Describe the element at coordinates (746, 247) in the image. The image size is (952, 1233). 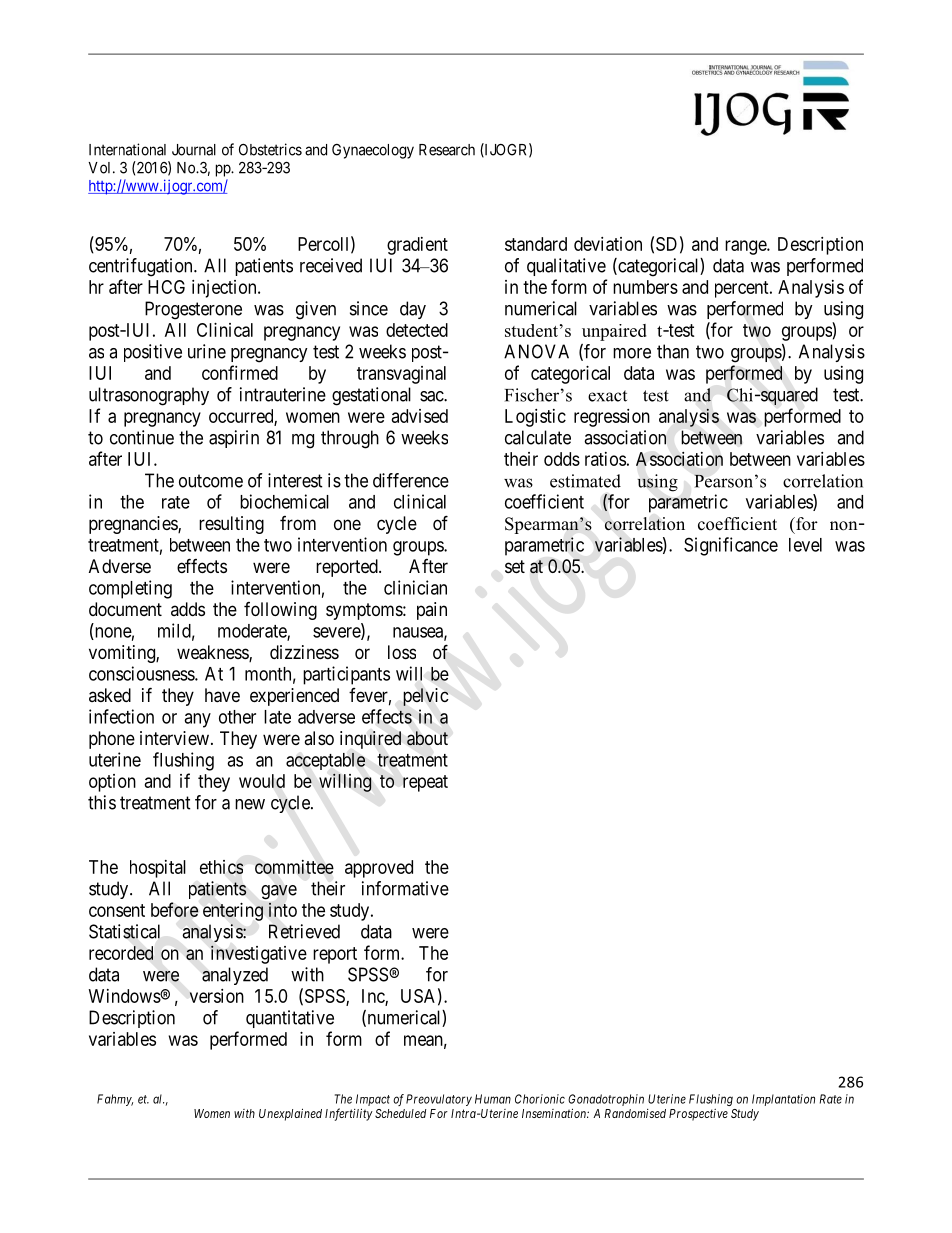
I see `range` at that location.
